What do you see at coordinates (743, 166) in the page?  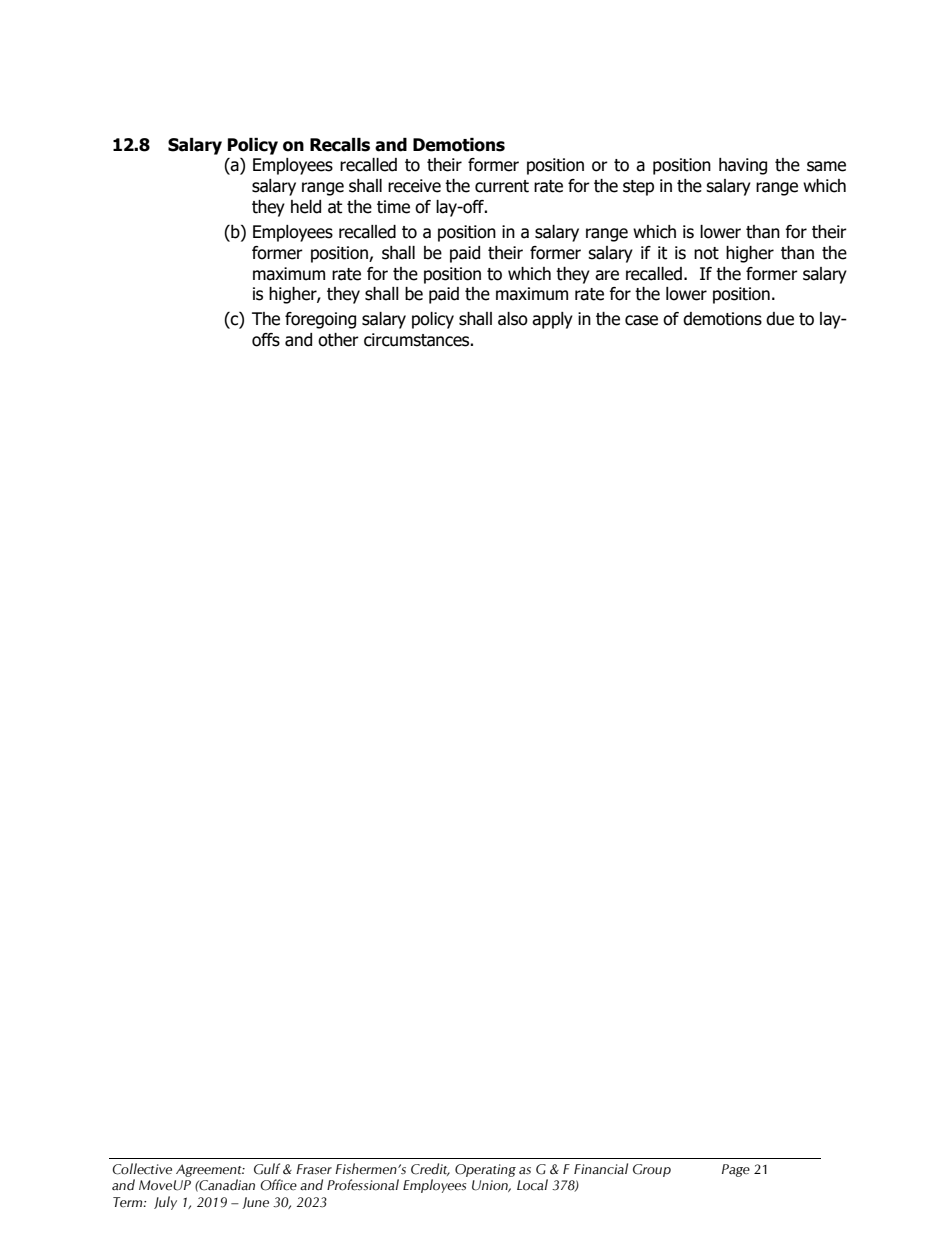 I see `having` at bounding box center [743, 166].
